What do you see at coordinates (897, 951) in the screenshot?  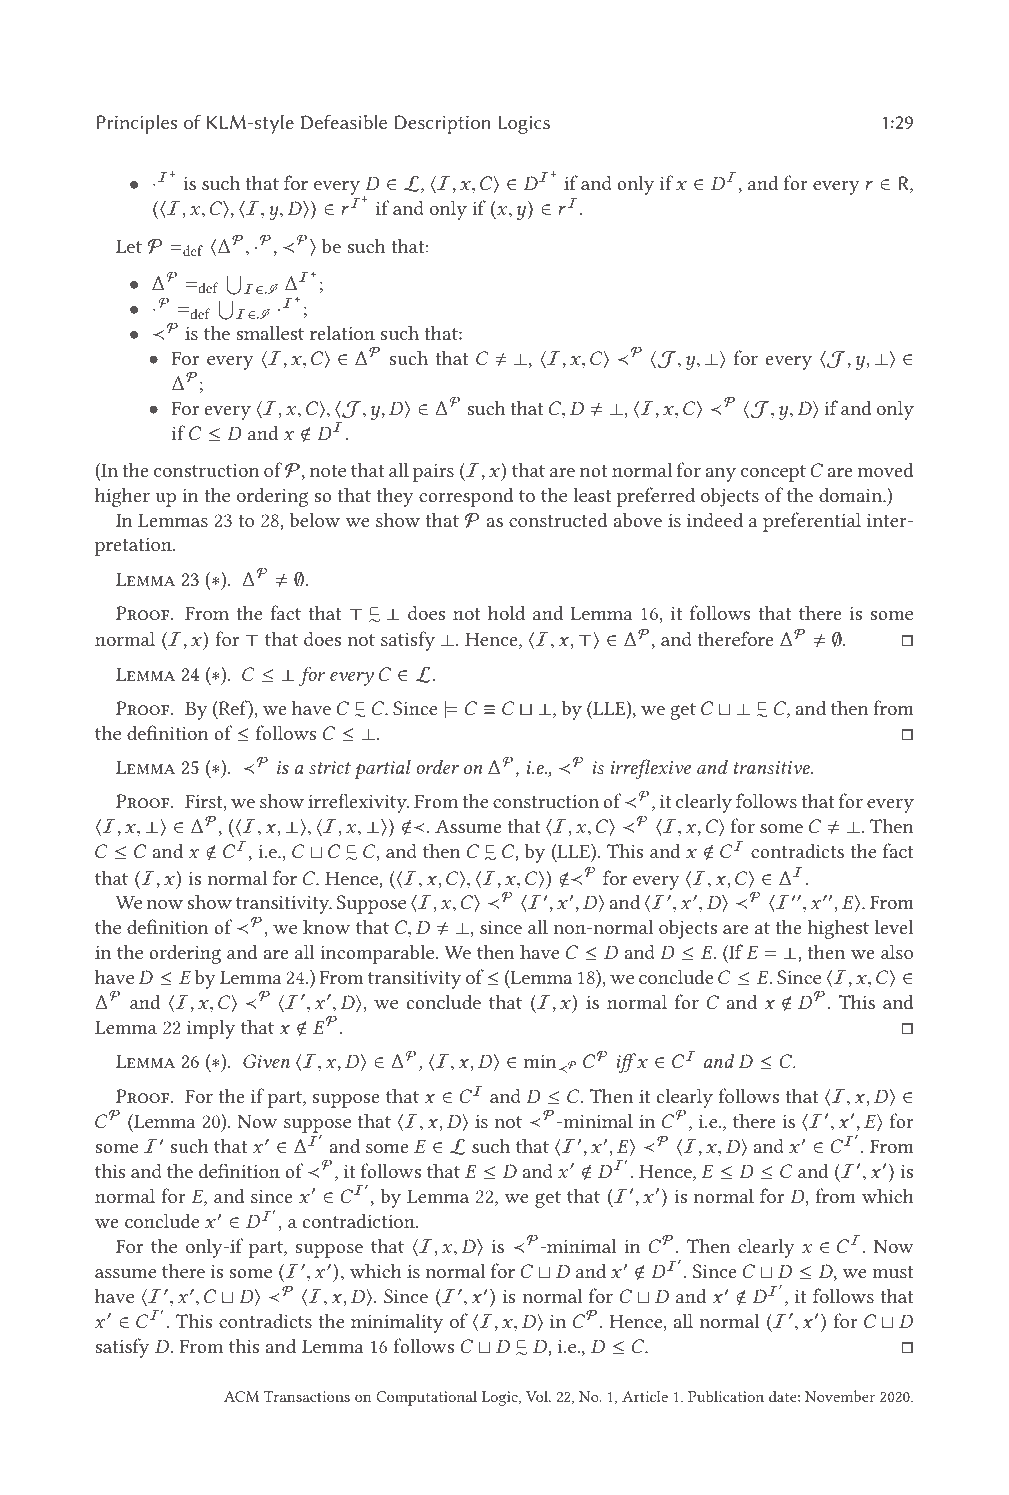 I see `also` at bounding box center [897, 951].
